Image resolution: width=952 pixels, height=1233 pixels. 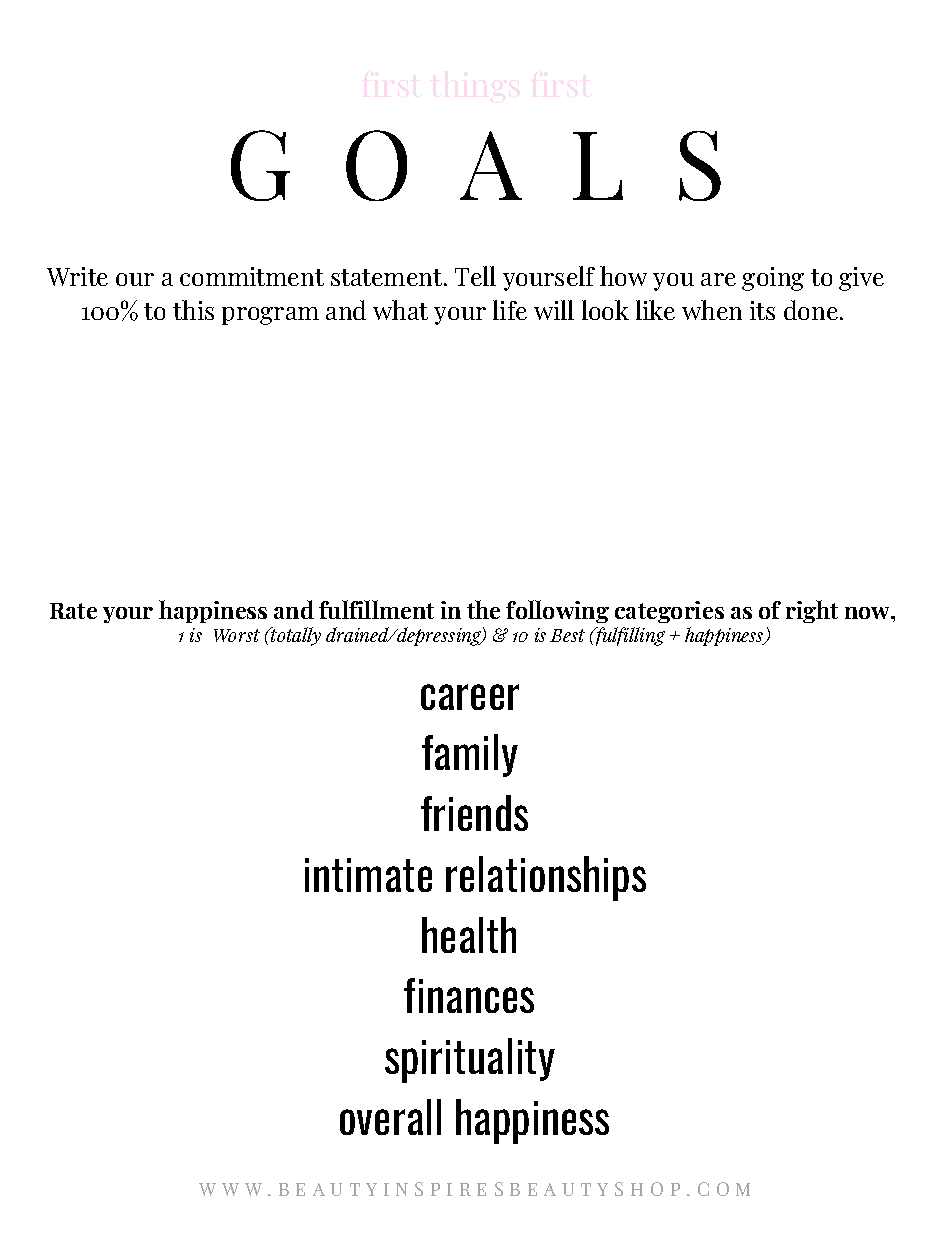 What do you see at coordinates (546, 878) in the page?
I see `relationships` at bounding box center [546, 878].
